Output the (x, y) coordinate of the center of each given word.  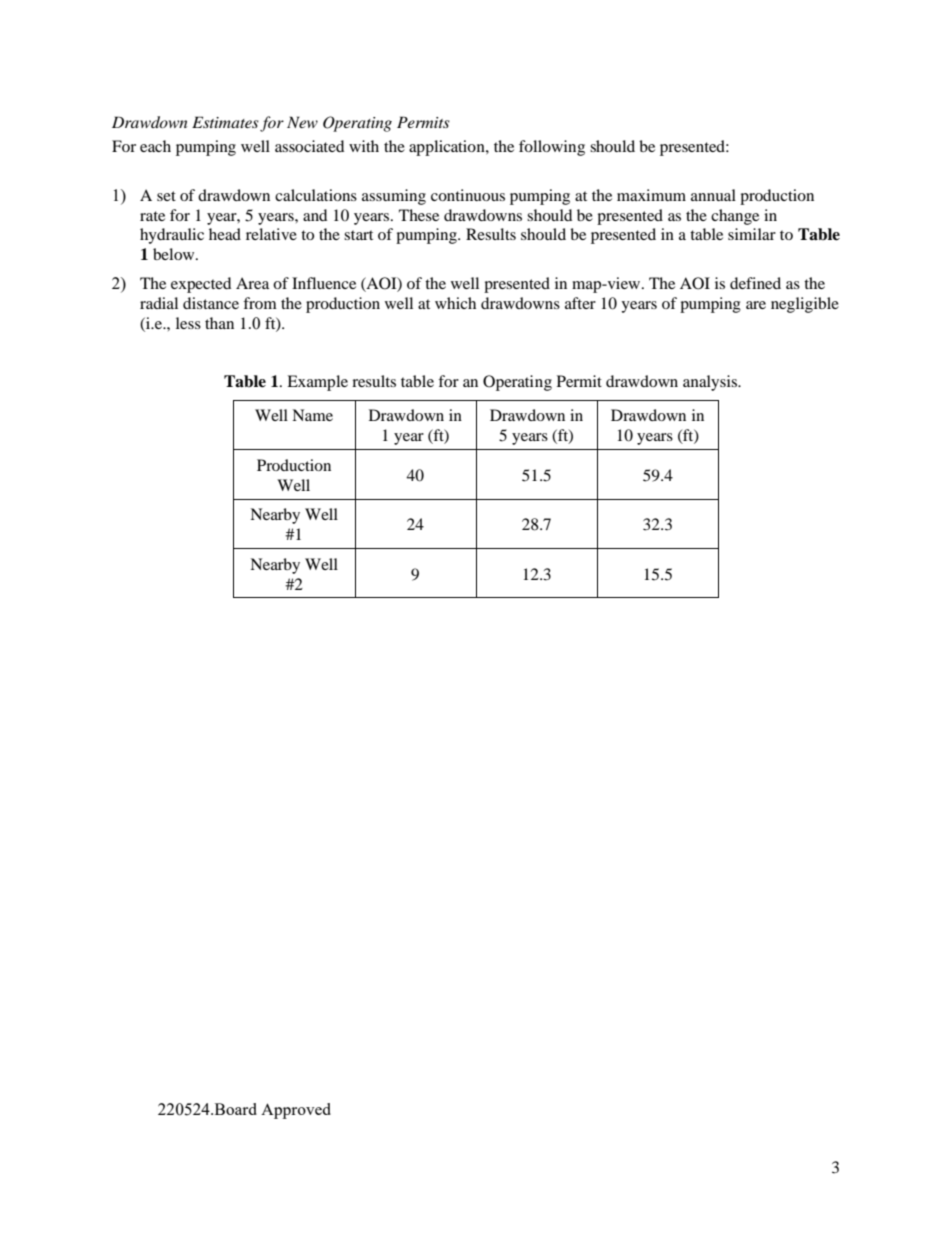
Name (312, 415)
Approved (296, 1111)
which (455, 303)
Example (317, 383)
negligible (805, 305)
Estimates (225, 122)
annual (713, 195)
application (448, 148)
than (219, 323)
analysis (711, 383)
